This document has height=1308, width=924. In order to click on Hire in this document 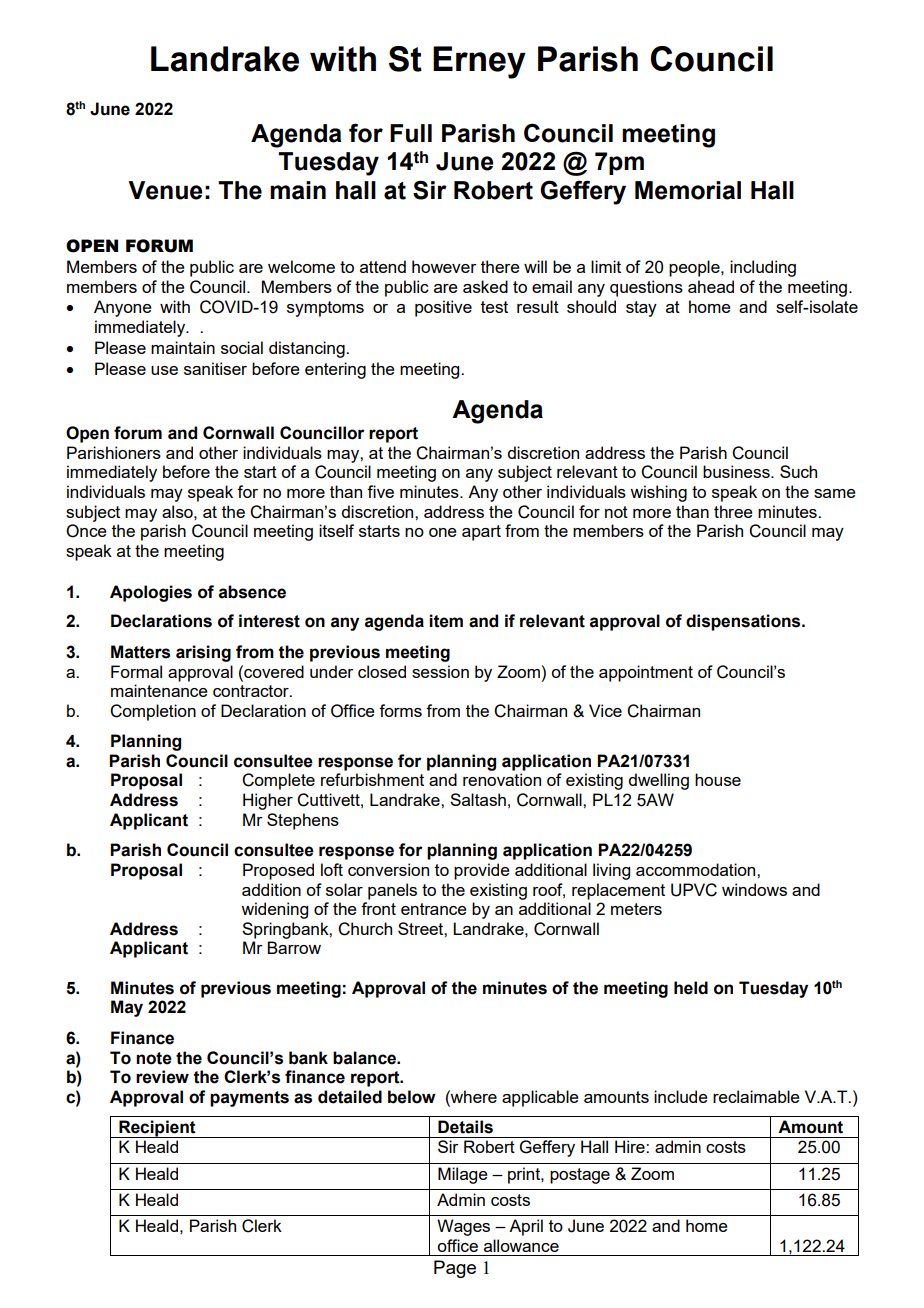, I will do `click(631, 1146)`.
